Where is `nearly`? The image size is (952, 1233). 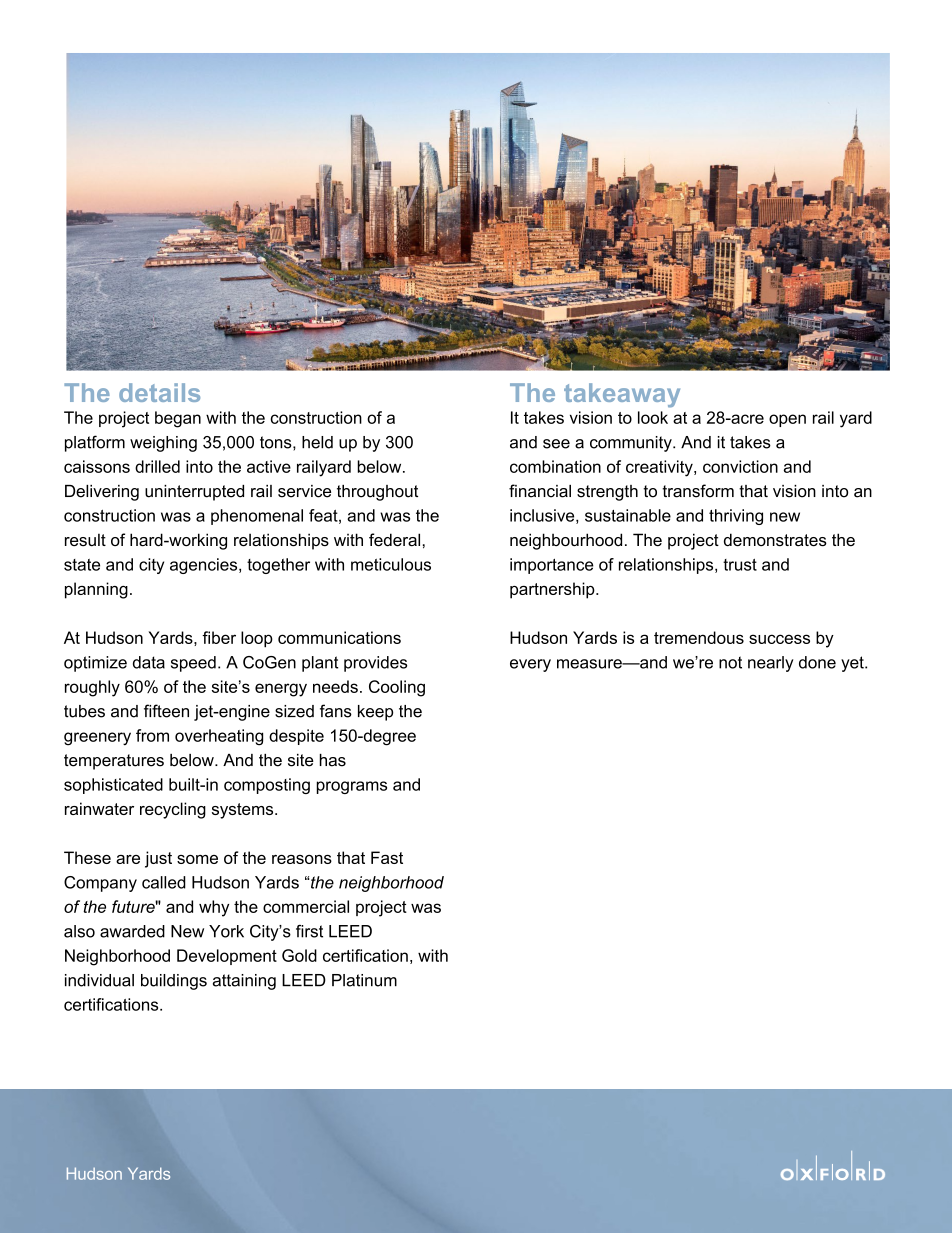 nearly is located at coordinates (771, 664).
